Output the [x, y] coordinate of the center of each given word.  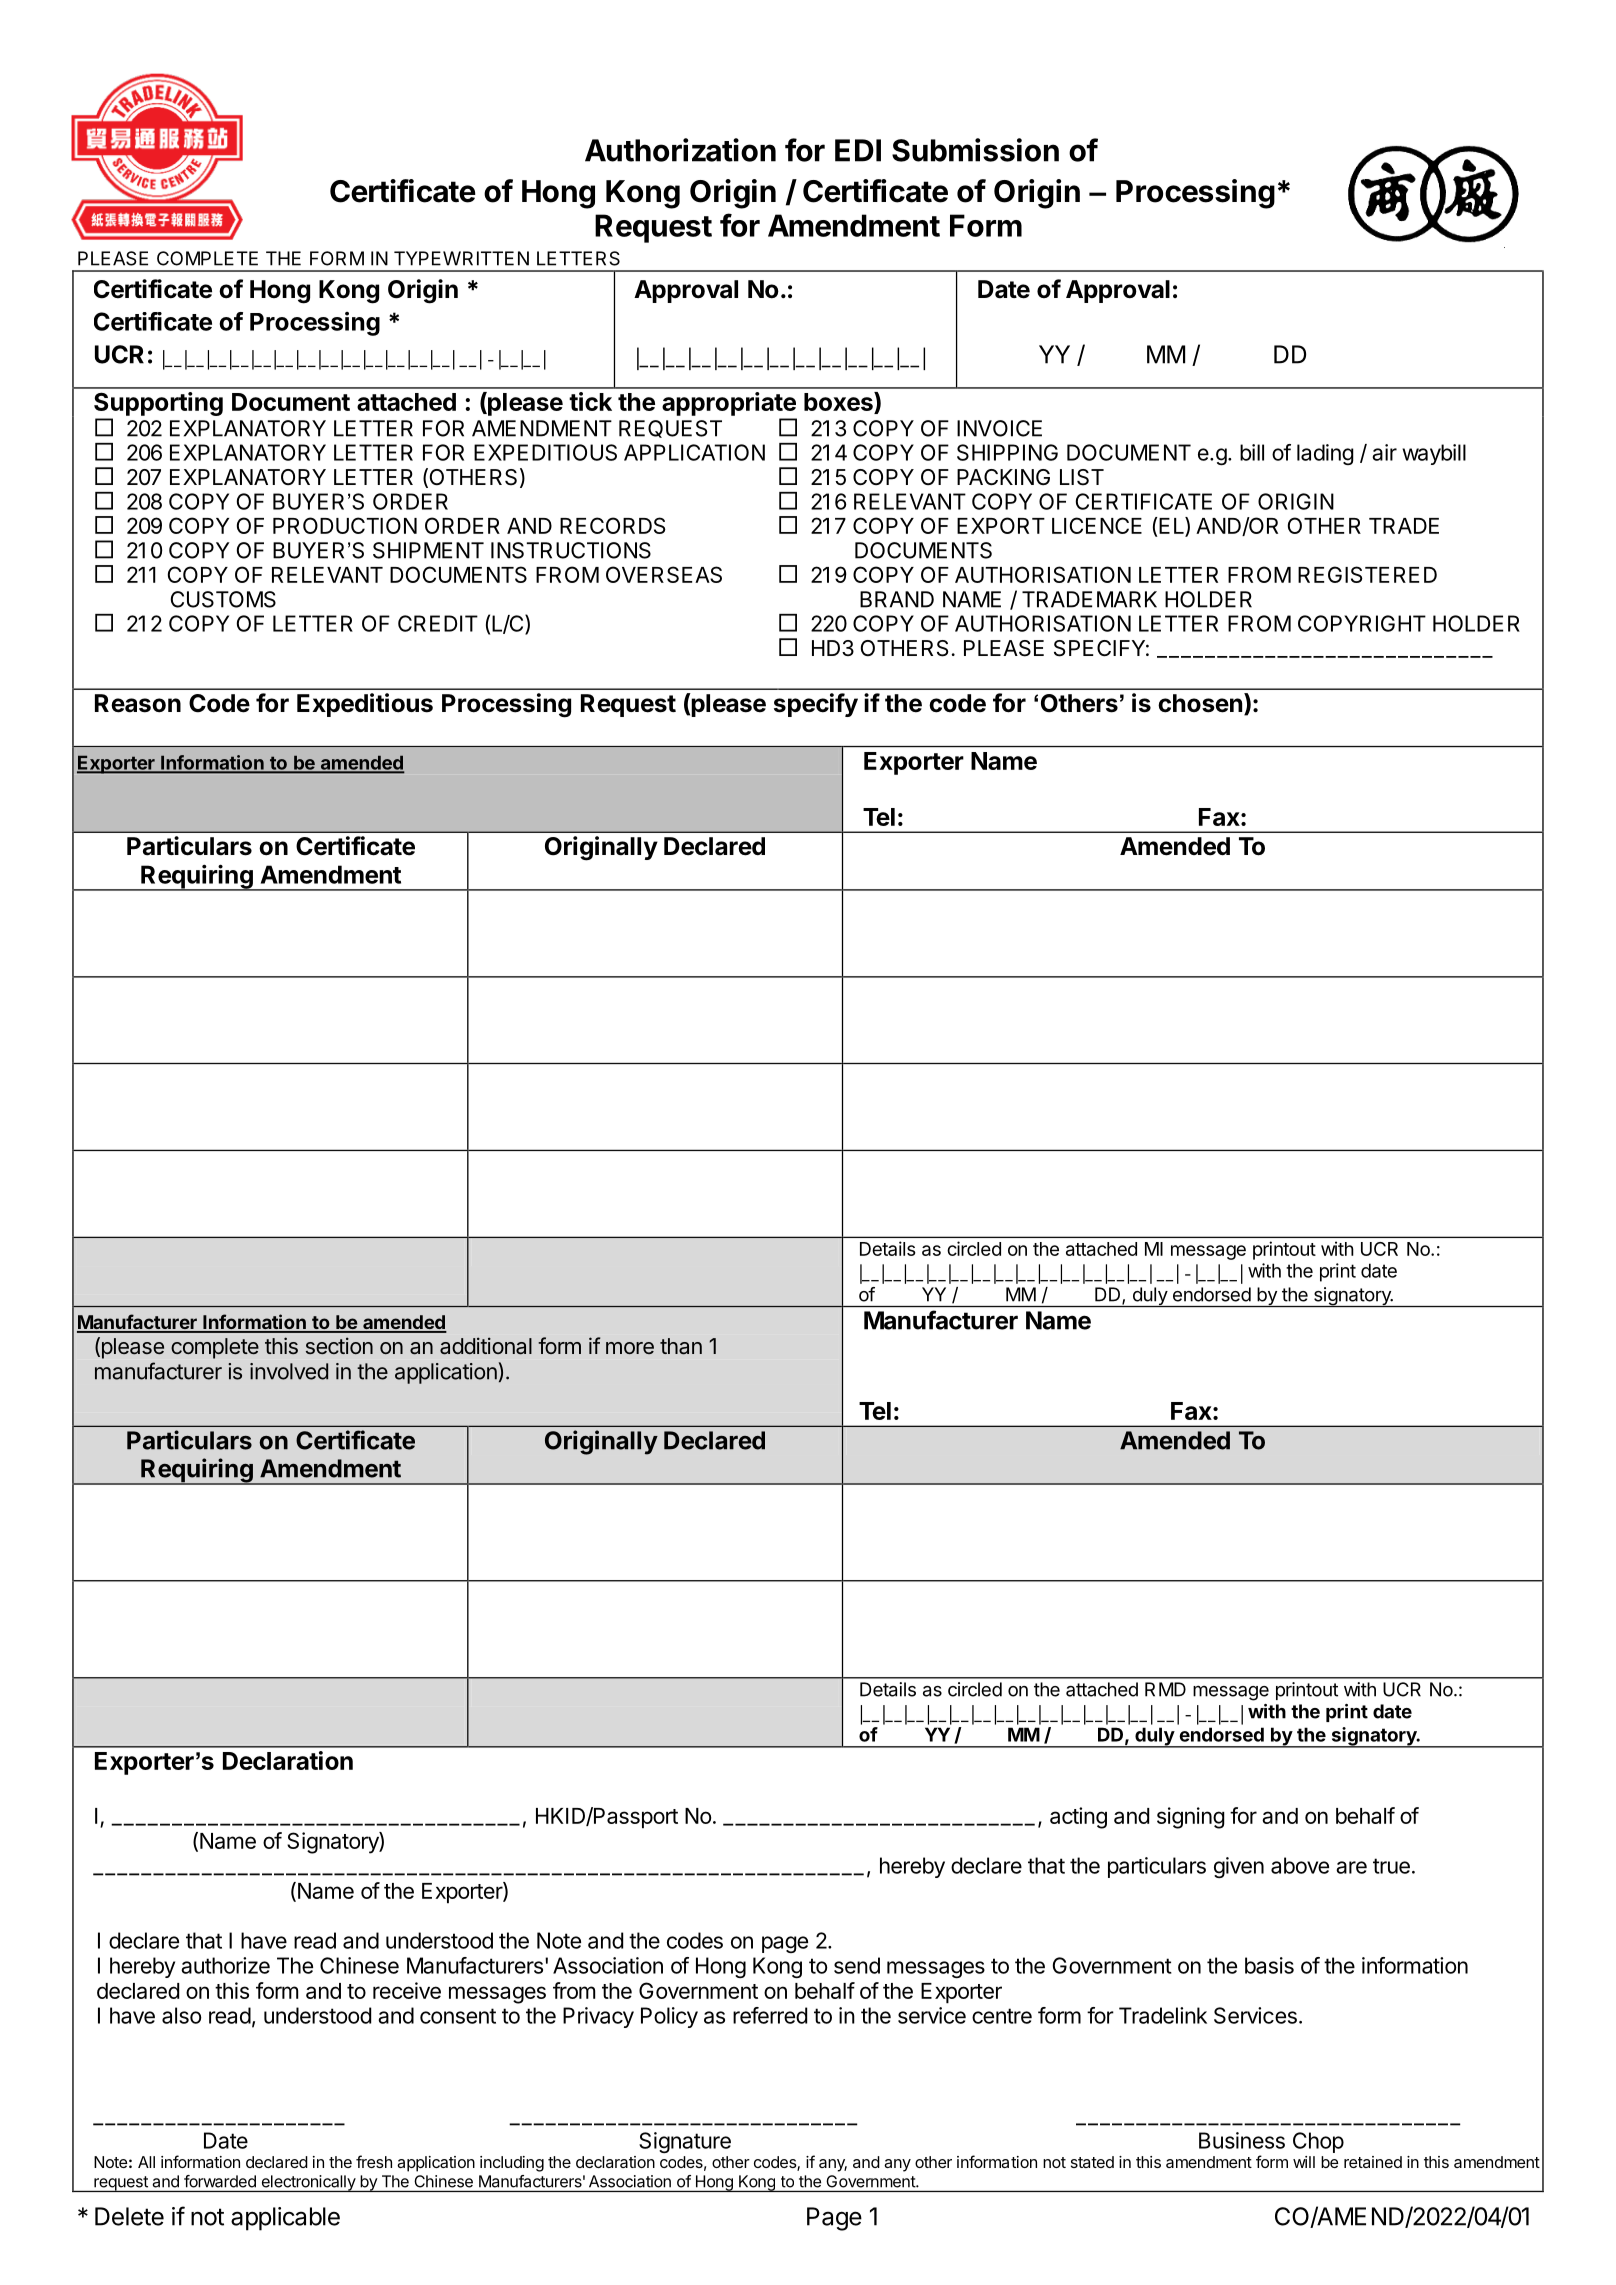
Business [1242, 2140]
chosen [1200, 703]
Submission [975, 150]
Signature [685, 2142]
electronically [308, 2183]
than [681, 1346]
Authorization [680, 150]
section [339, 1345]
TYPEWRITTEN [461, 258]
